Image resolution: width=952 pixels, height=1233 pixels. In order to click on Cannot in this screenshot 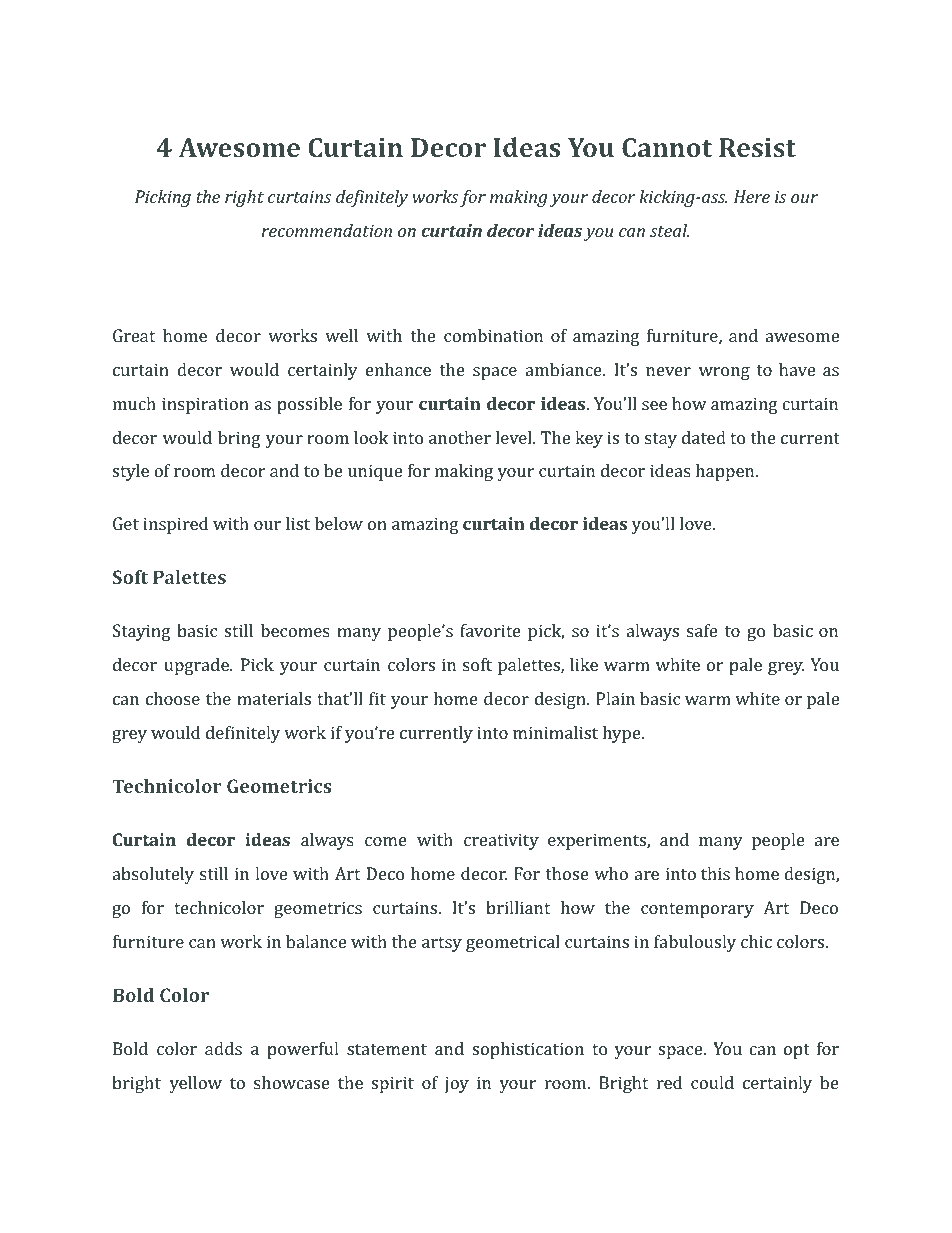, I will do `click(667, 147)`.
